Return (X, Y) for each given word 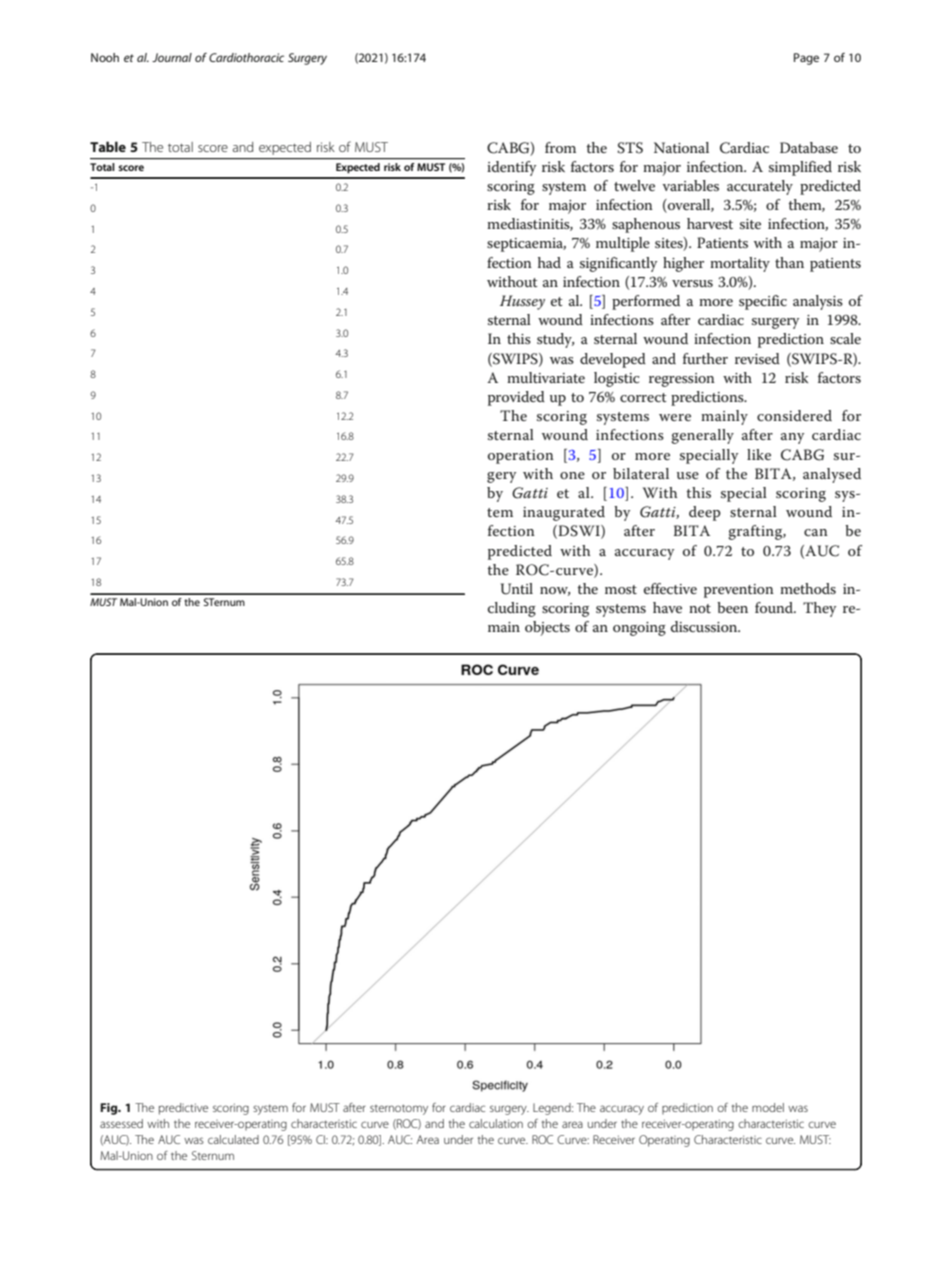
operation (521, 457)
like (759, 454)
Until (517, 589)
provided (516, 398)
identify (511, 168)
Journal (172, 57)
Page (806, 59)
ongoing (639, 629)
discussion (705, 626)
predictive (183, 1109)
